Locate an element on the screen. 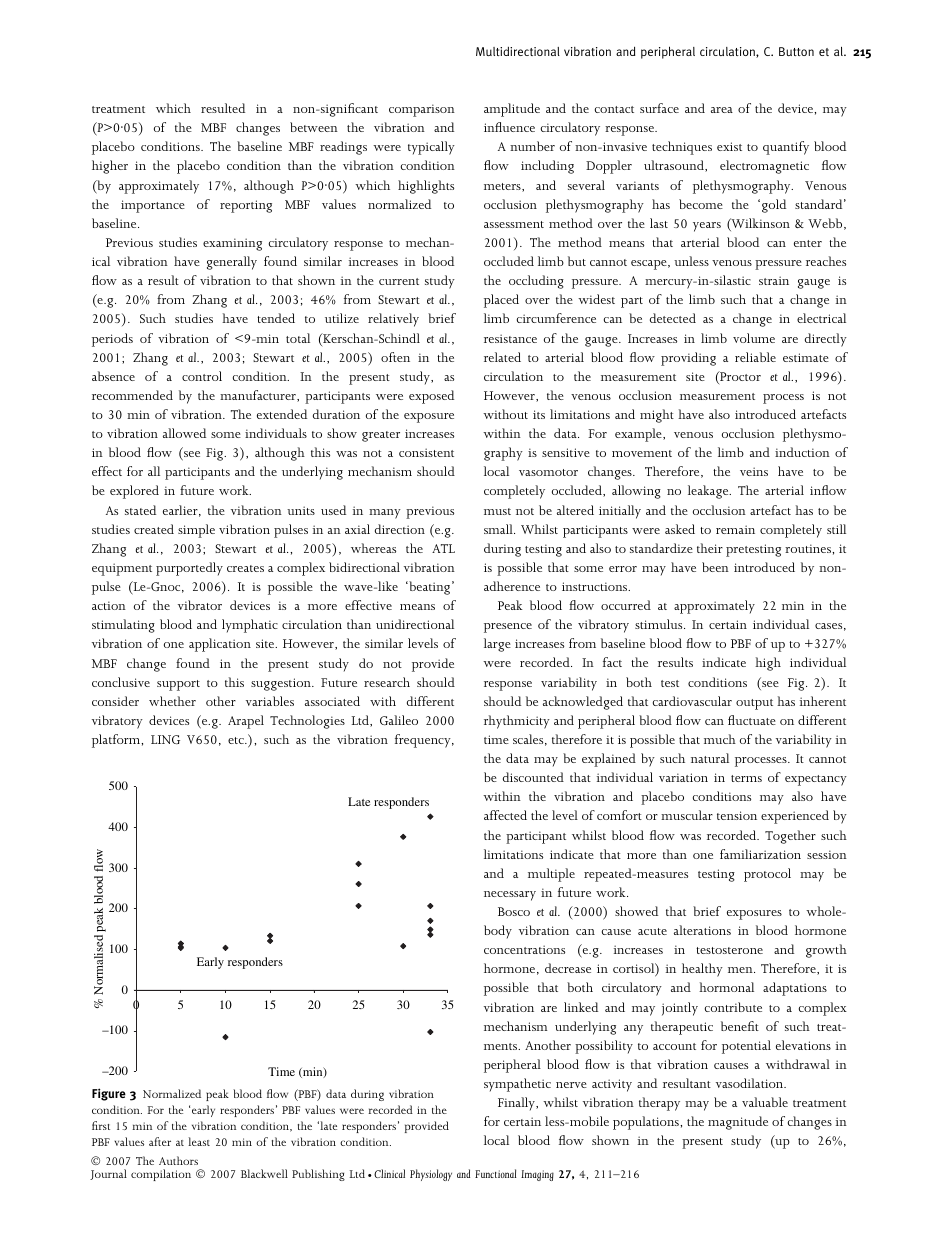 The width and height of the screenshot is (952, 1251). importance is located at coordinates (153, 206).
